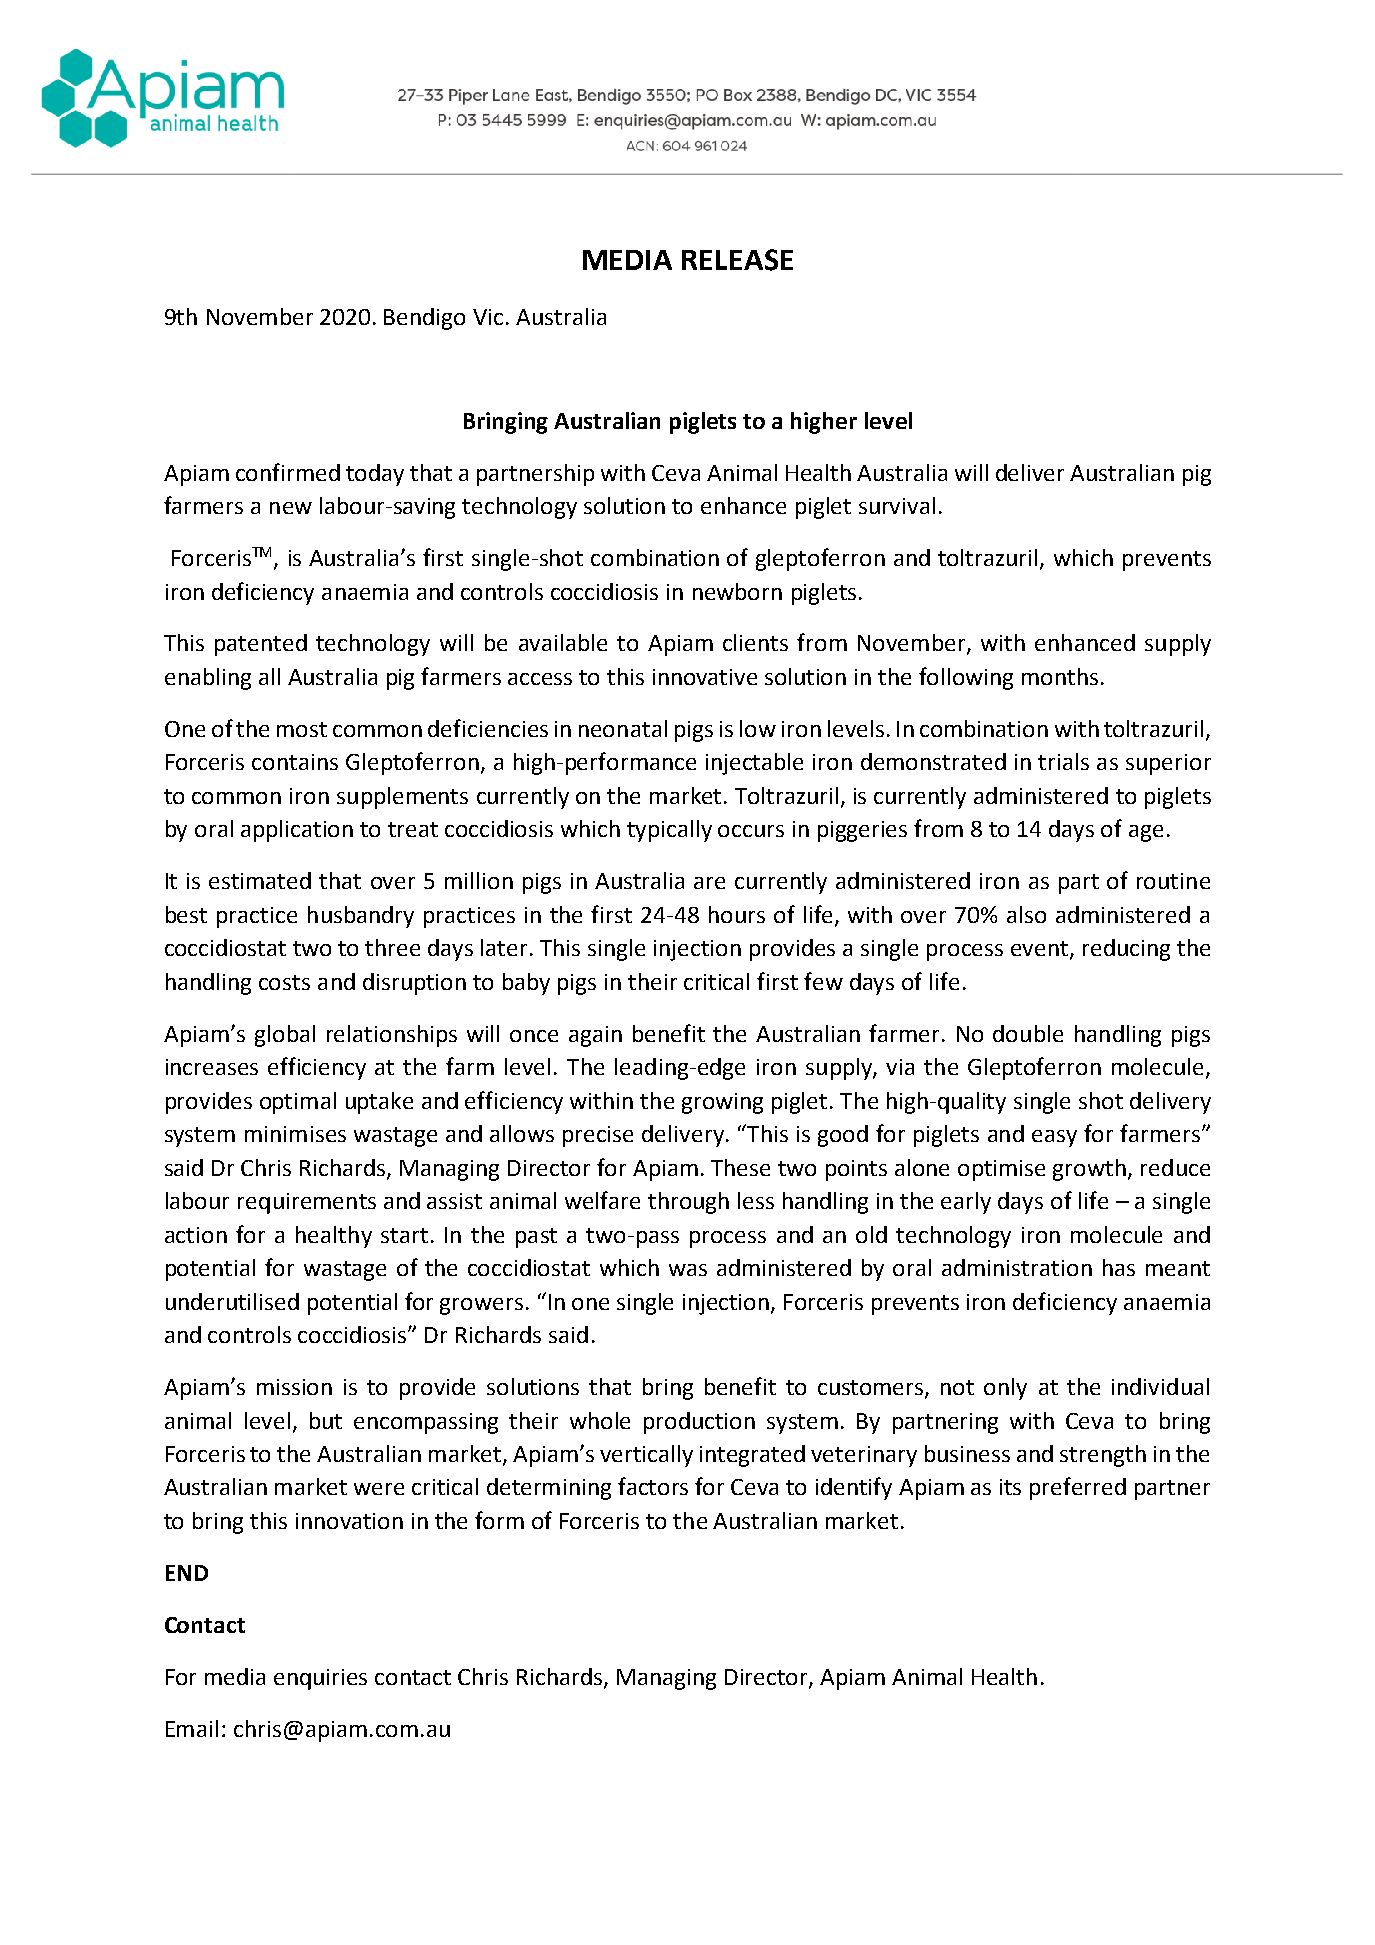  Describe the element at coordinates (688, 1203) in the image. I see `through` at that location.
